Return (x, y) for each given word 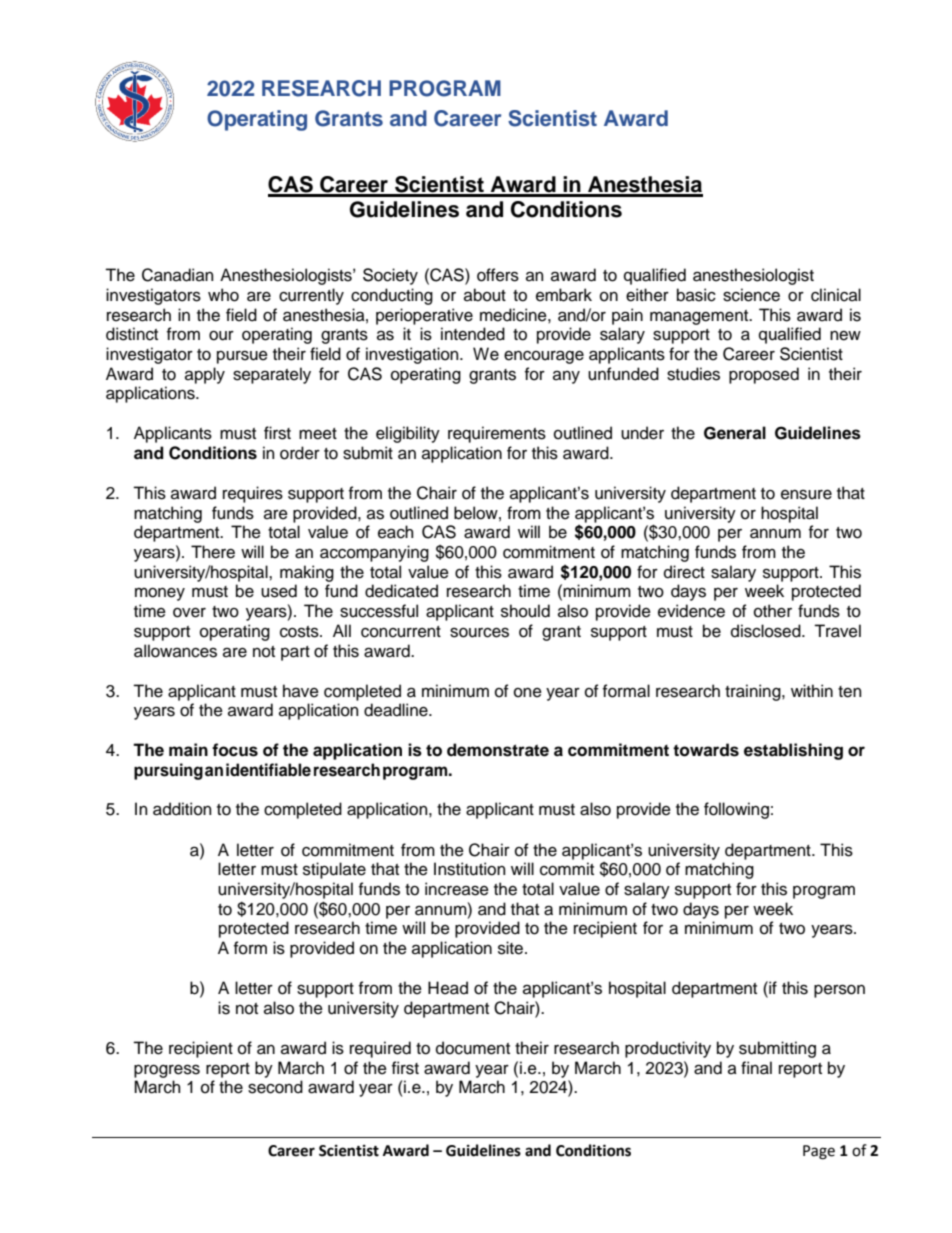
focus (235, 750)
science (751, 295)
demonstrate (498, 750)
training (754, 692)
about (485, 295)
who (223, 295)
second (275, 1087)
